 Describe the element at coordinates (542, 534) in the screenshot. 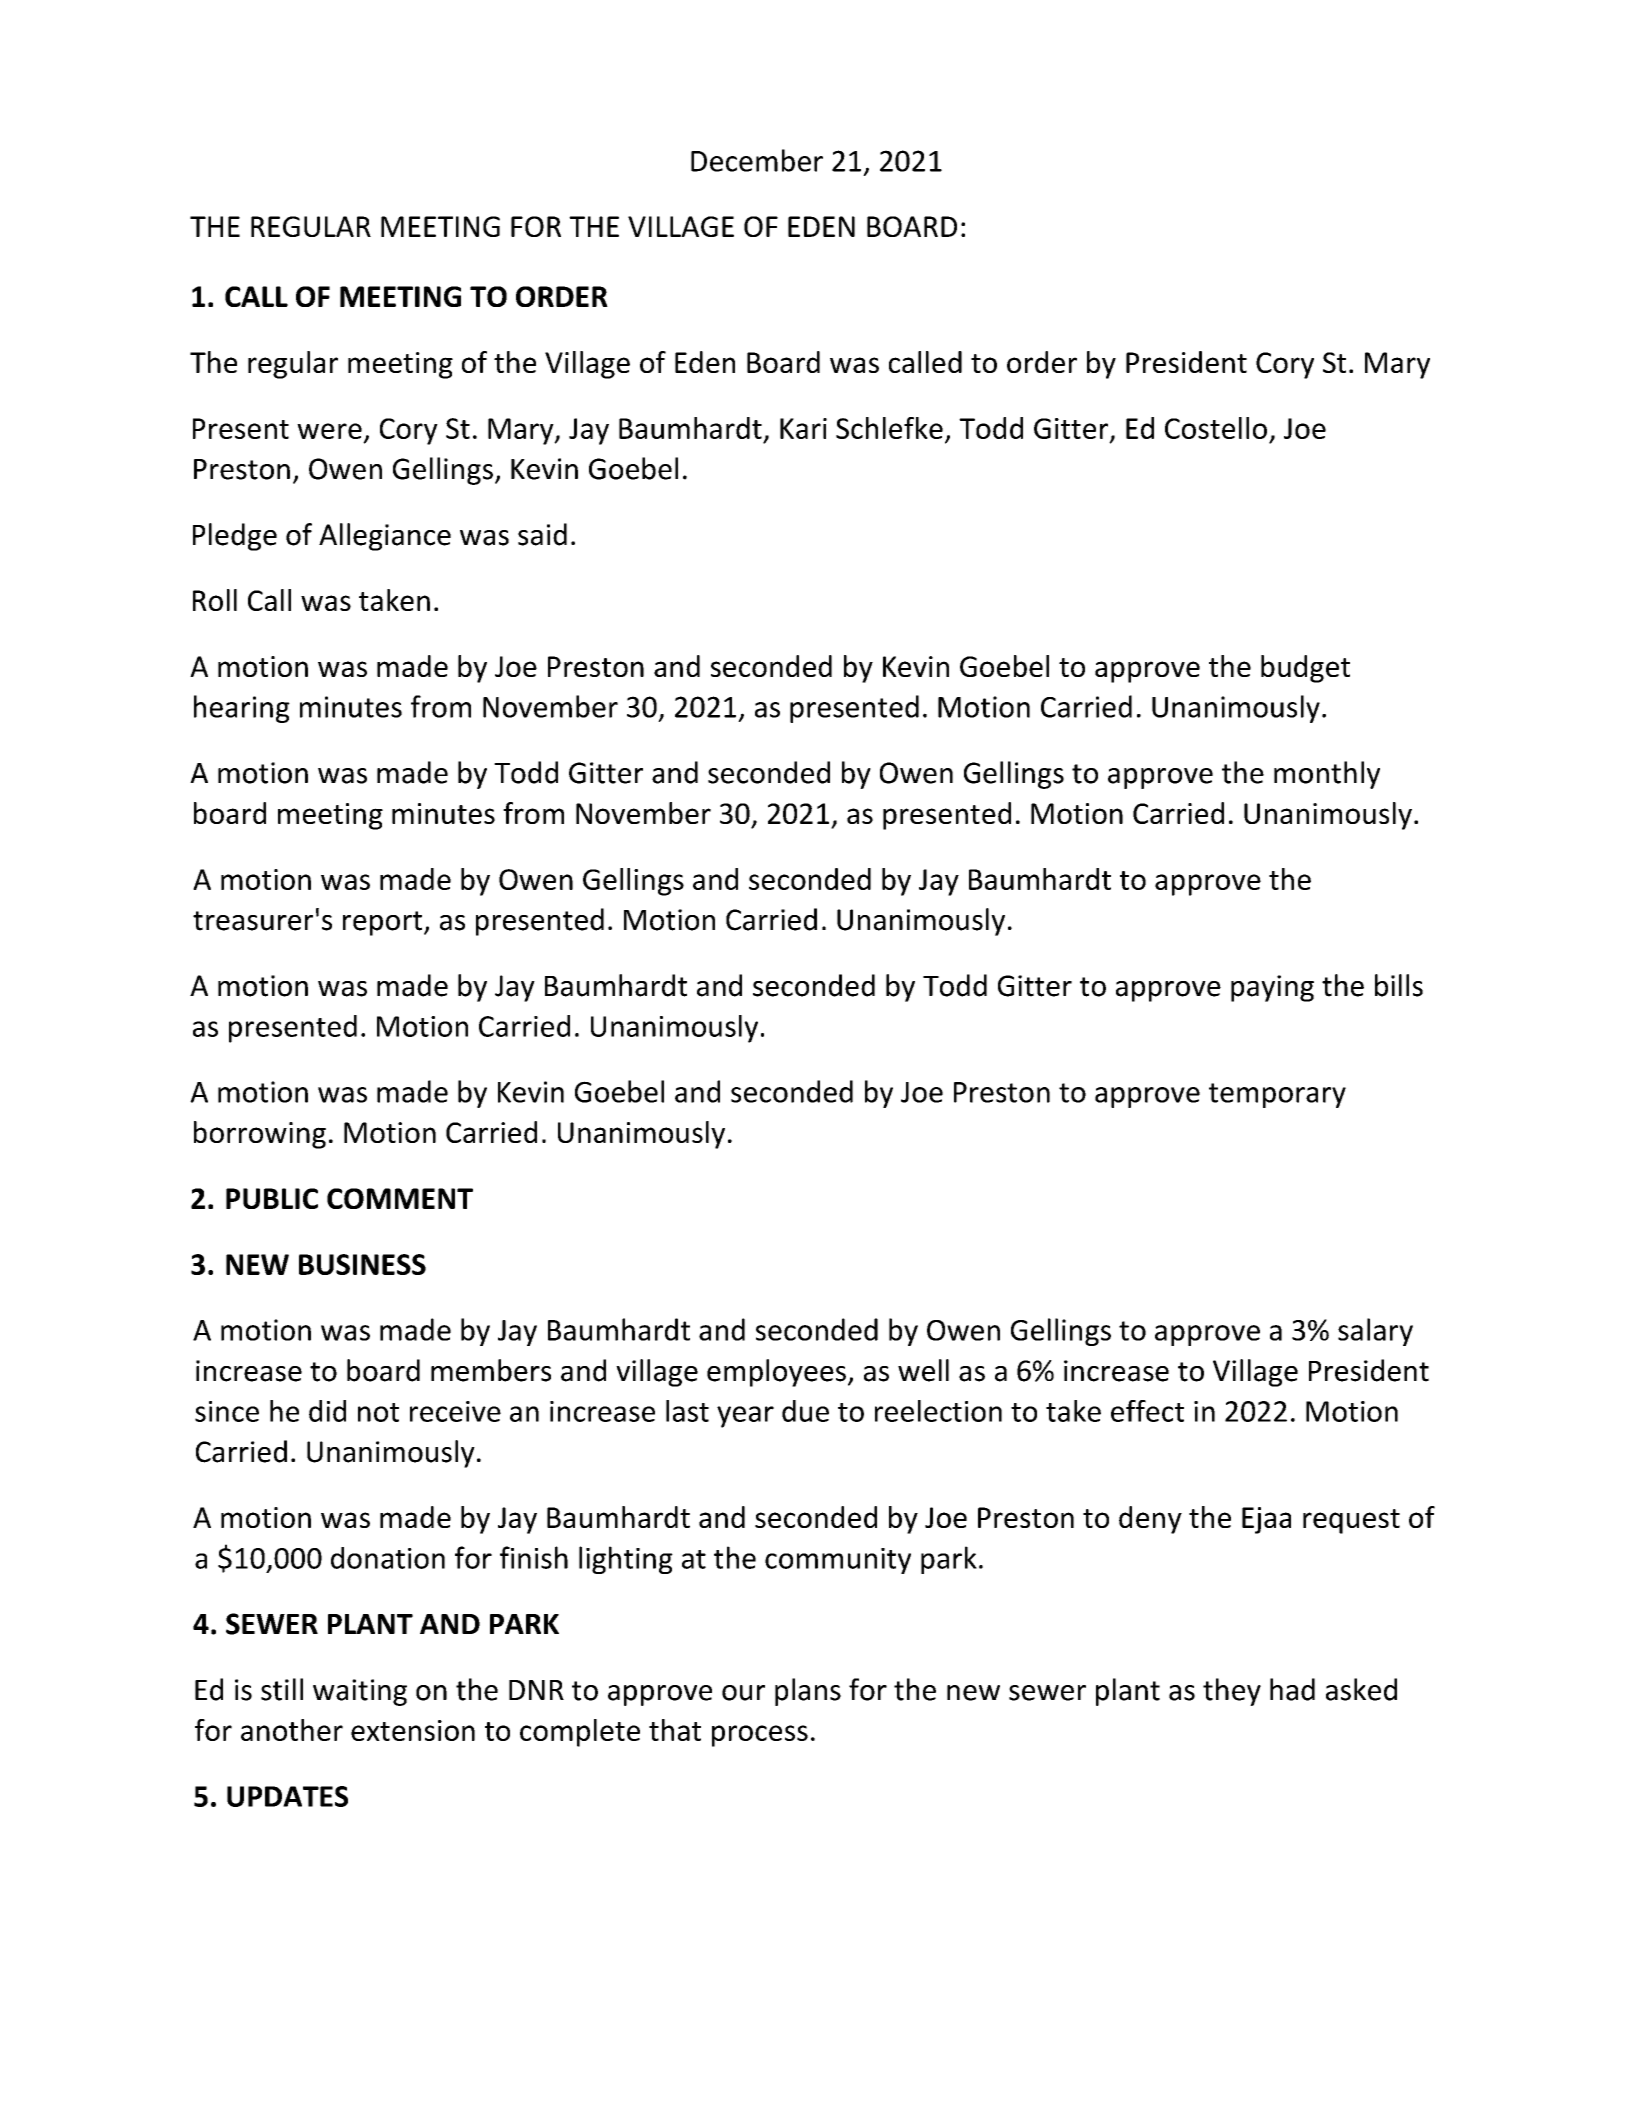

I see `said` at that location.
